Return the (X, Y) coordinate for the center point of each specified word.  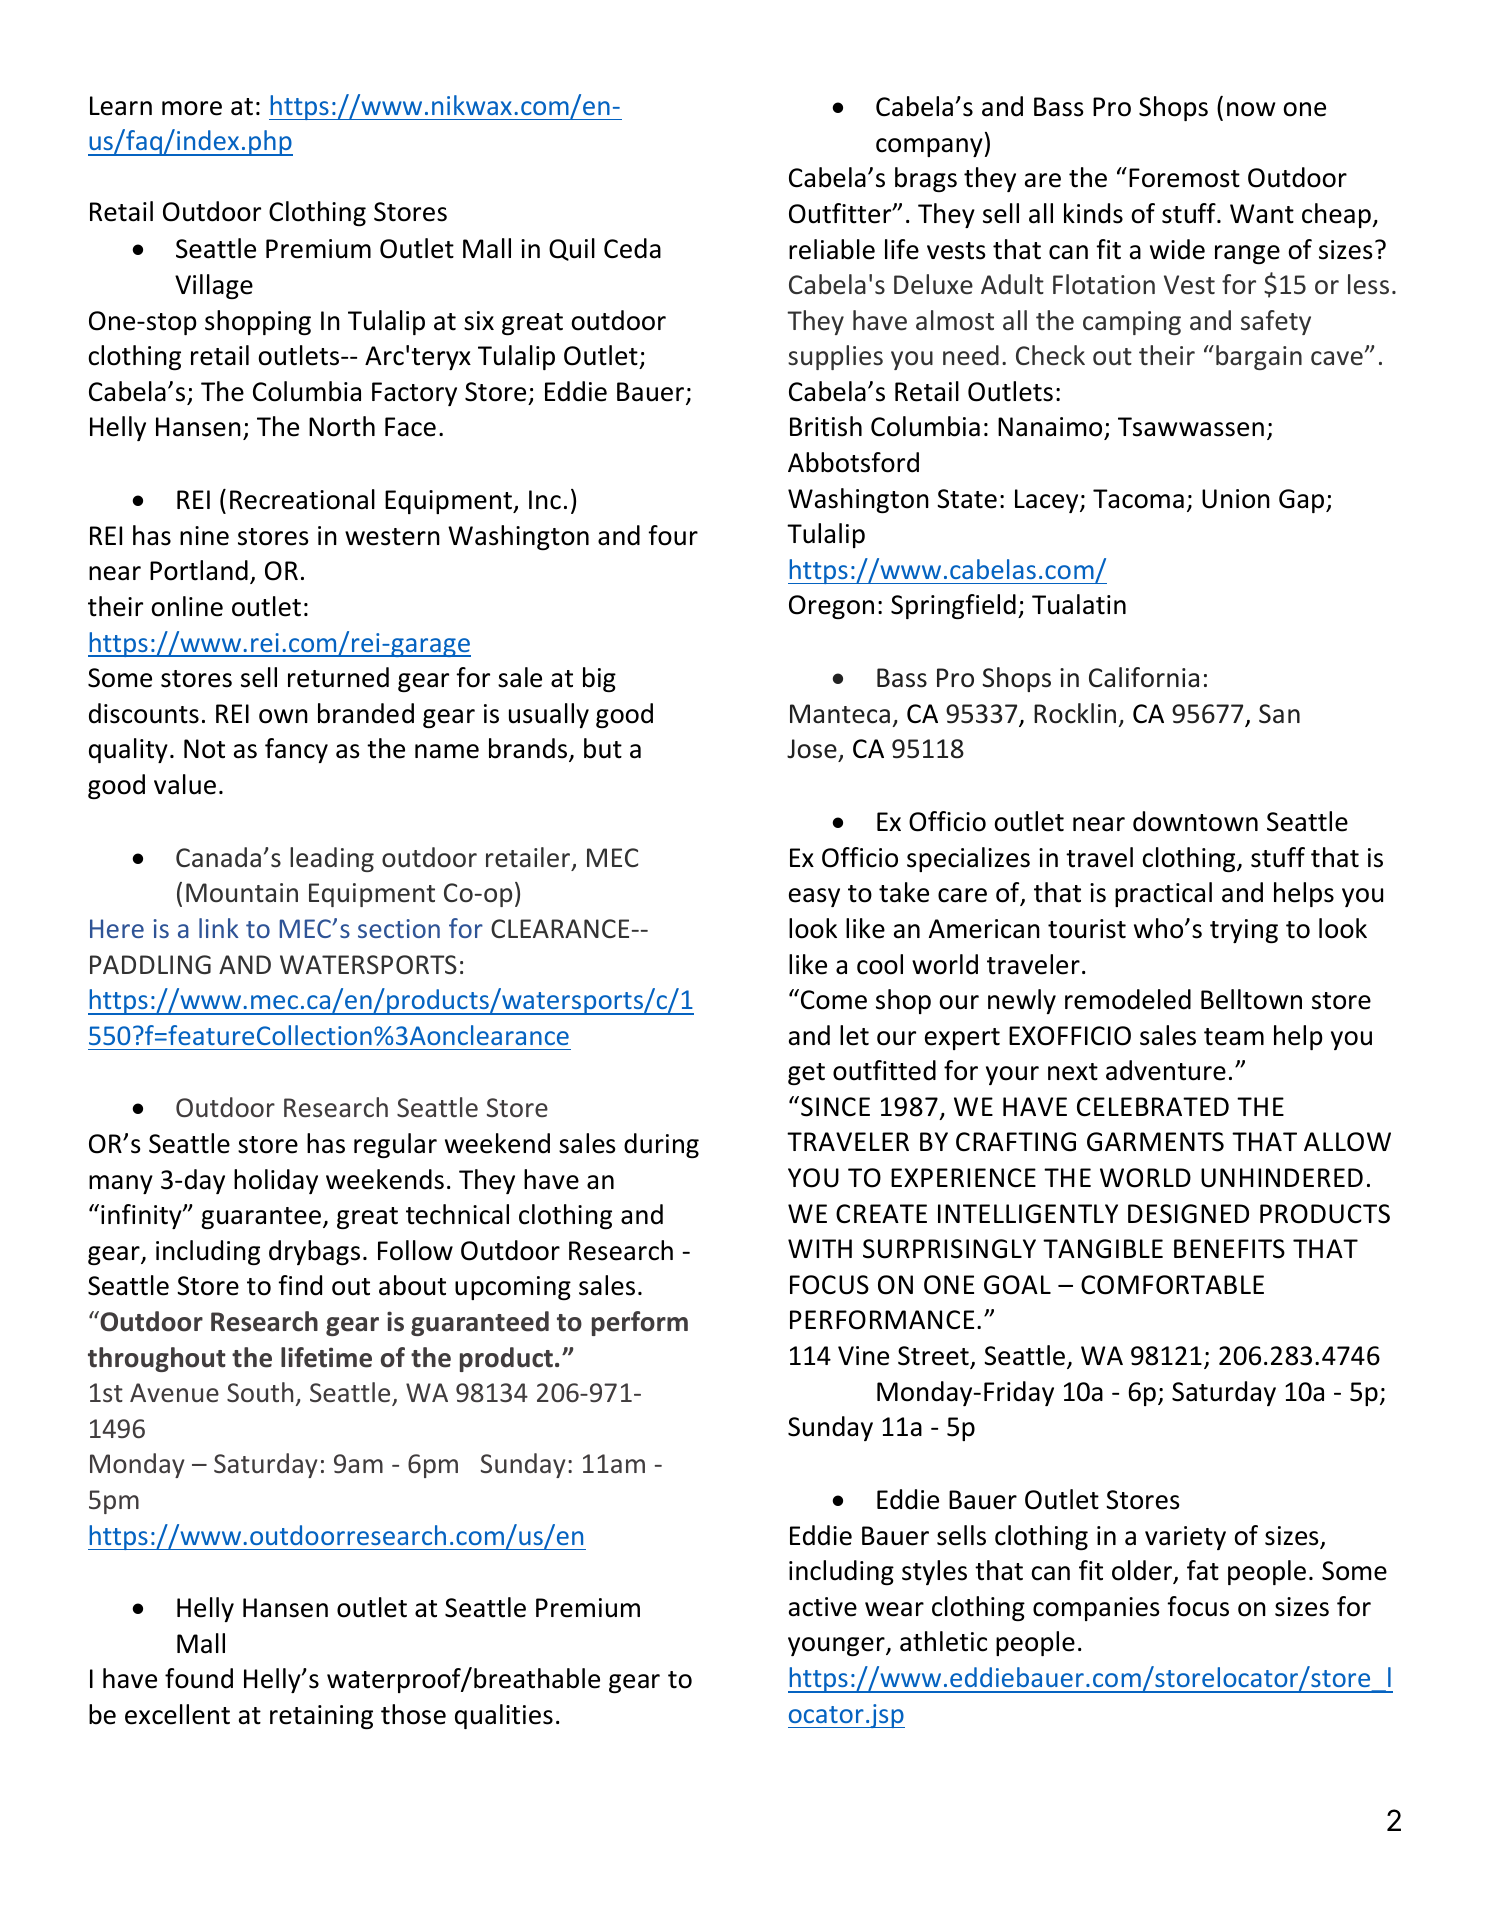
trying (1244, 931)
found (199, 1678)
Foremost (1184, 178)
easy (814, 897)
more (192, 108)
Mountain (242, 893)
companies (1096, 1609)
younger (837, 1646)
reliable (832, 249)
